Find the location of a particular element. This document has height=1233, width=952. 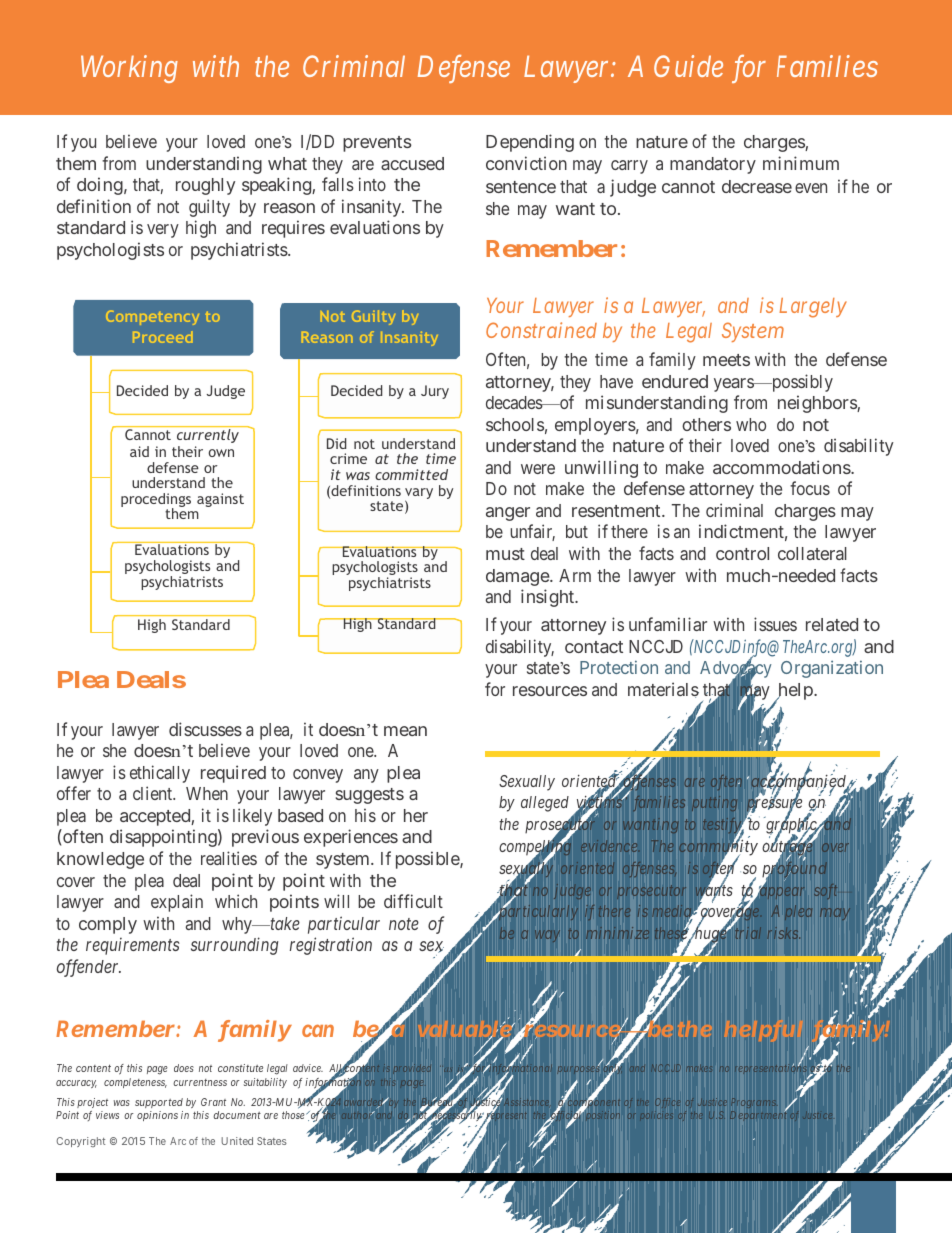

advice is located at coordinates (308, 1068).
